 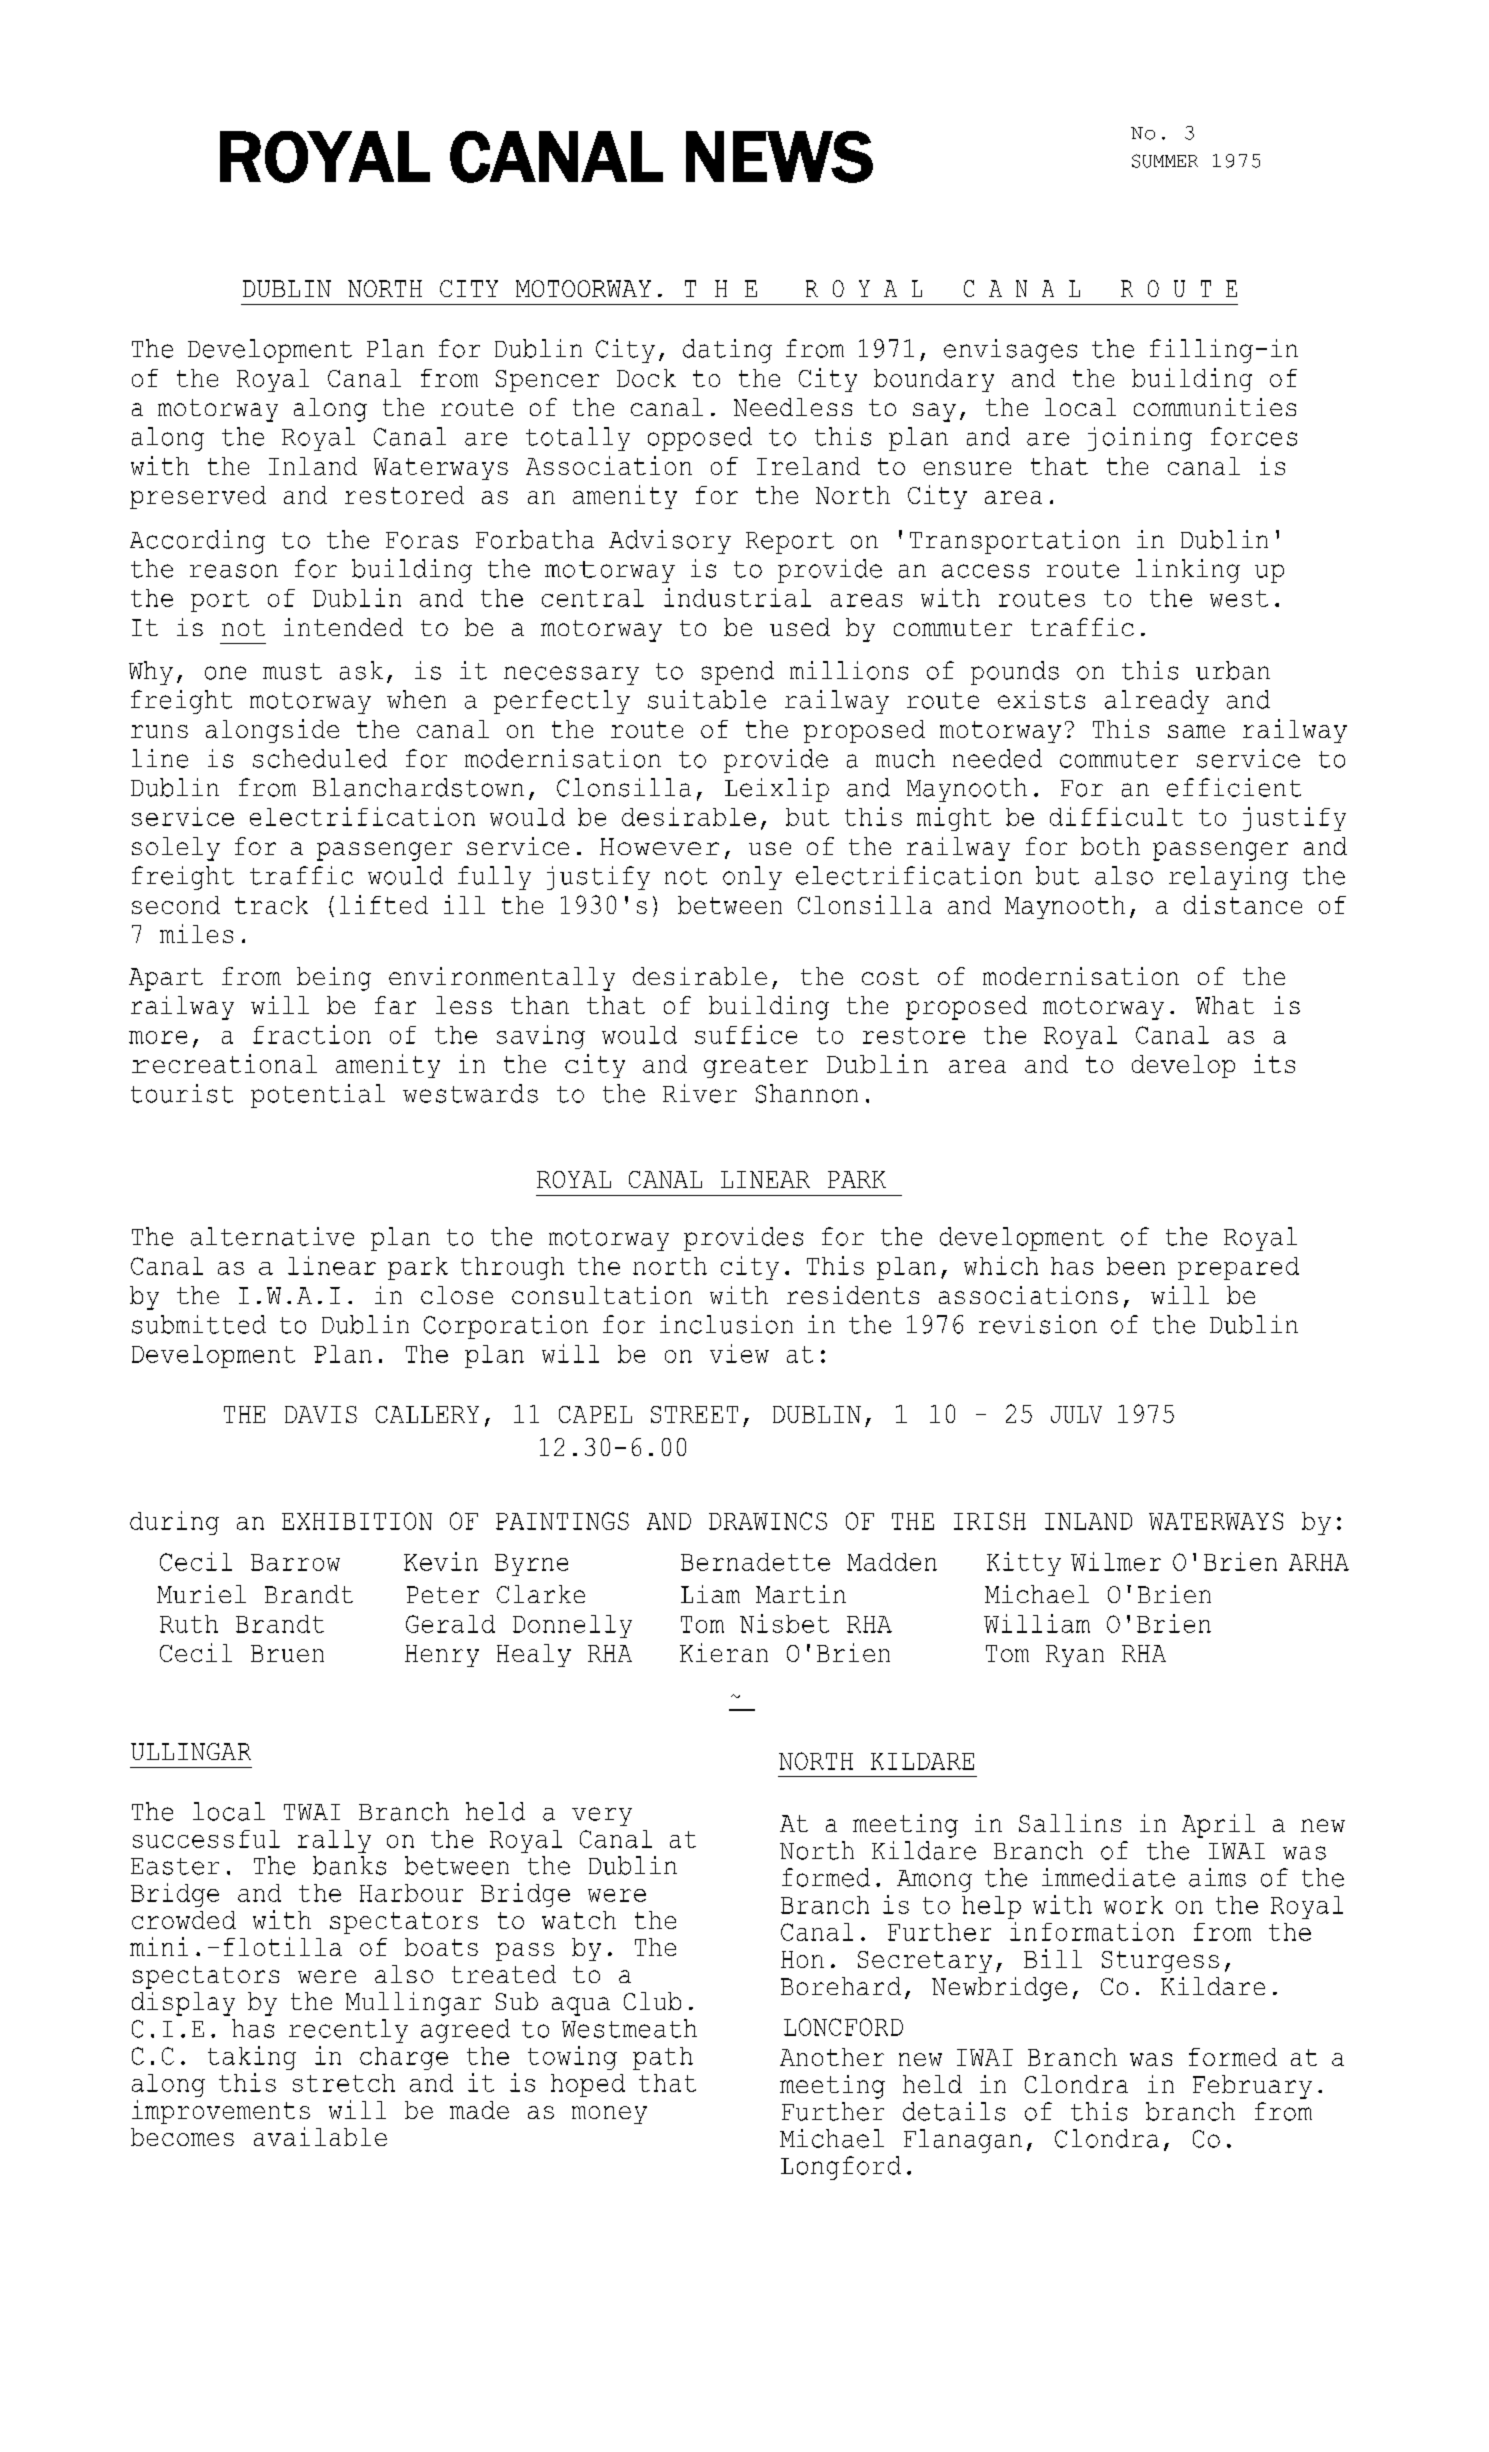 I want to click on NEWS, so click(x=779, y=157).
